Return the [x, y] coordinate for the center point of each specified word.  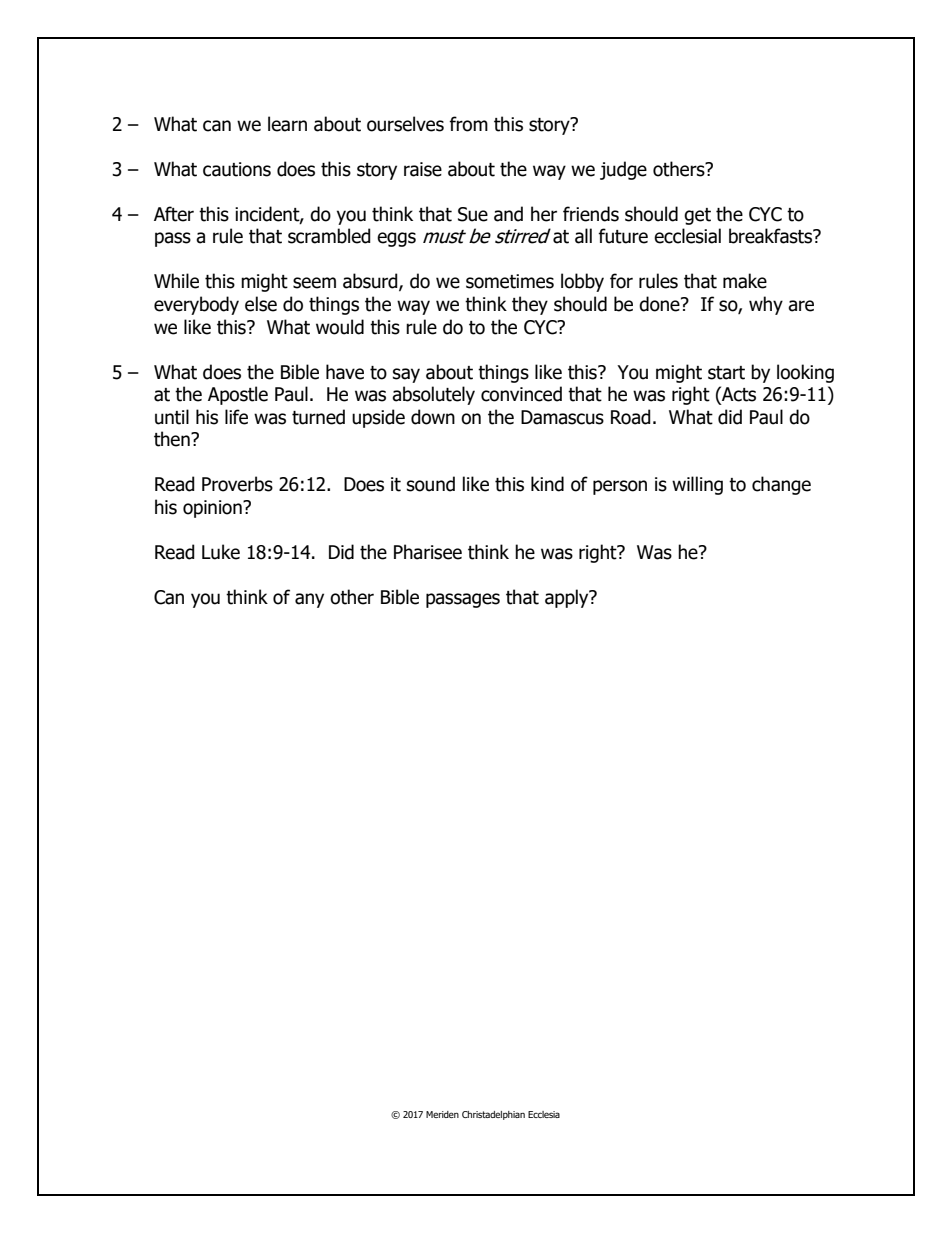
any [309, 600]
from [468, 124]
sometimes [510, 281]
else [261, 304]
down [433, 417]
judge [623, 170]
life [236, 417]
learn [287, 124]
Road [631, 417]
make [745, 281]
